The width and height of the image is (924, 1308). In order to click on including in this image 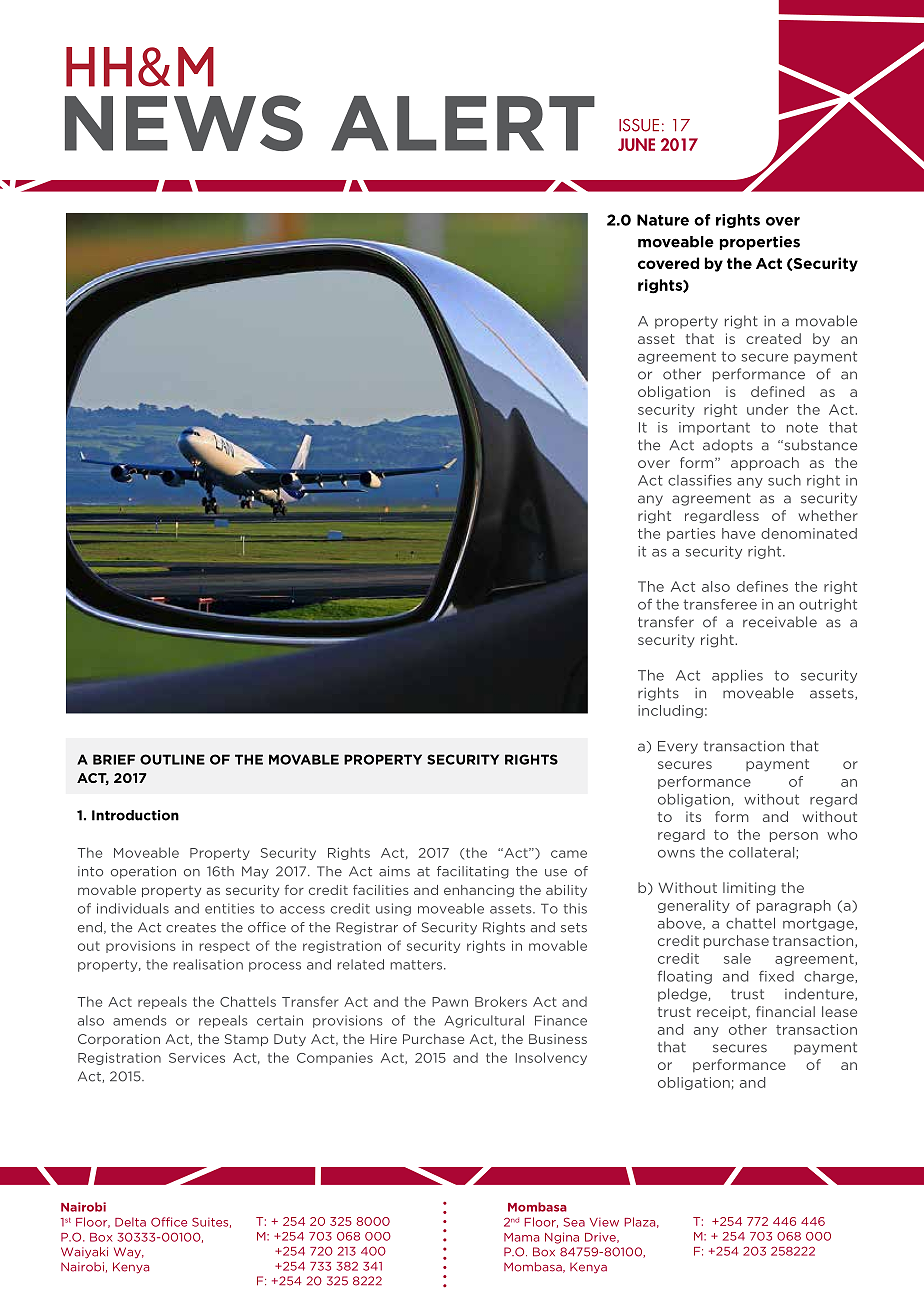, I will do `click(670, 711)`.
